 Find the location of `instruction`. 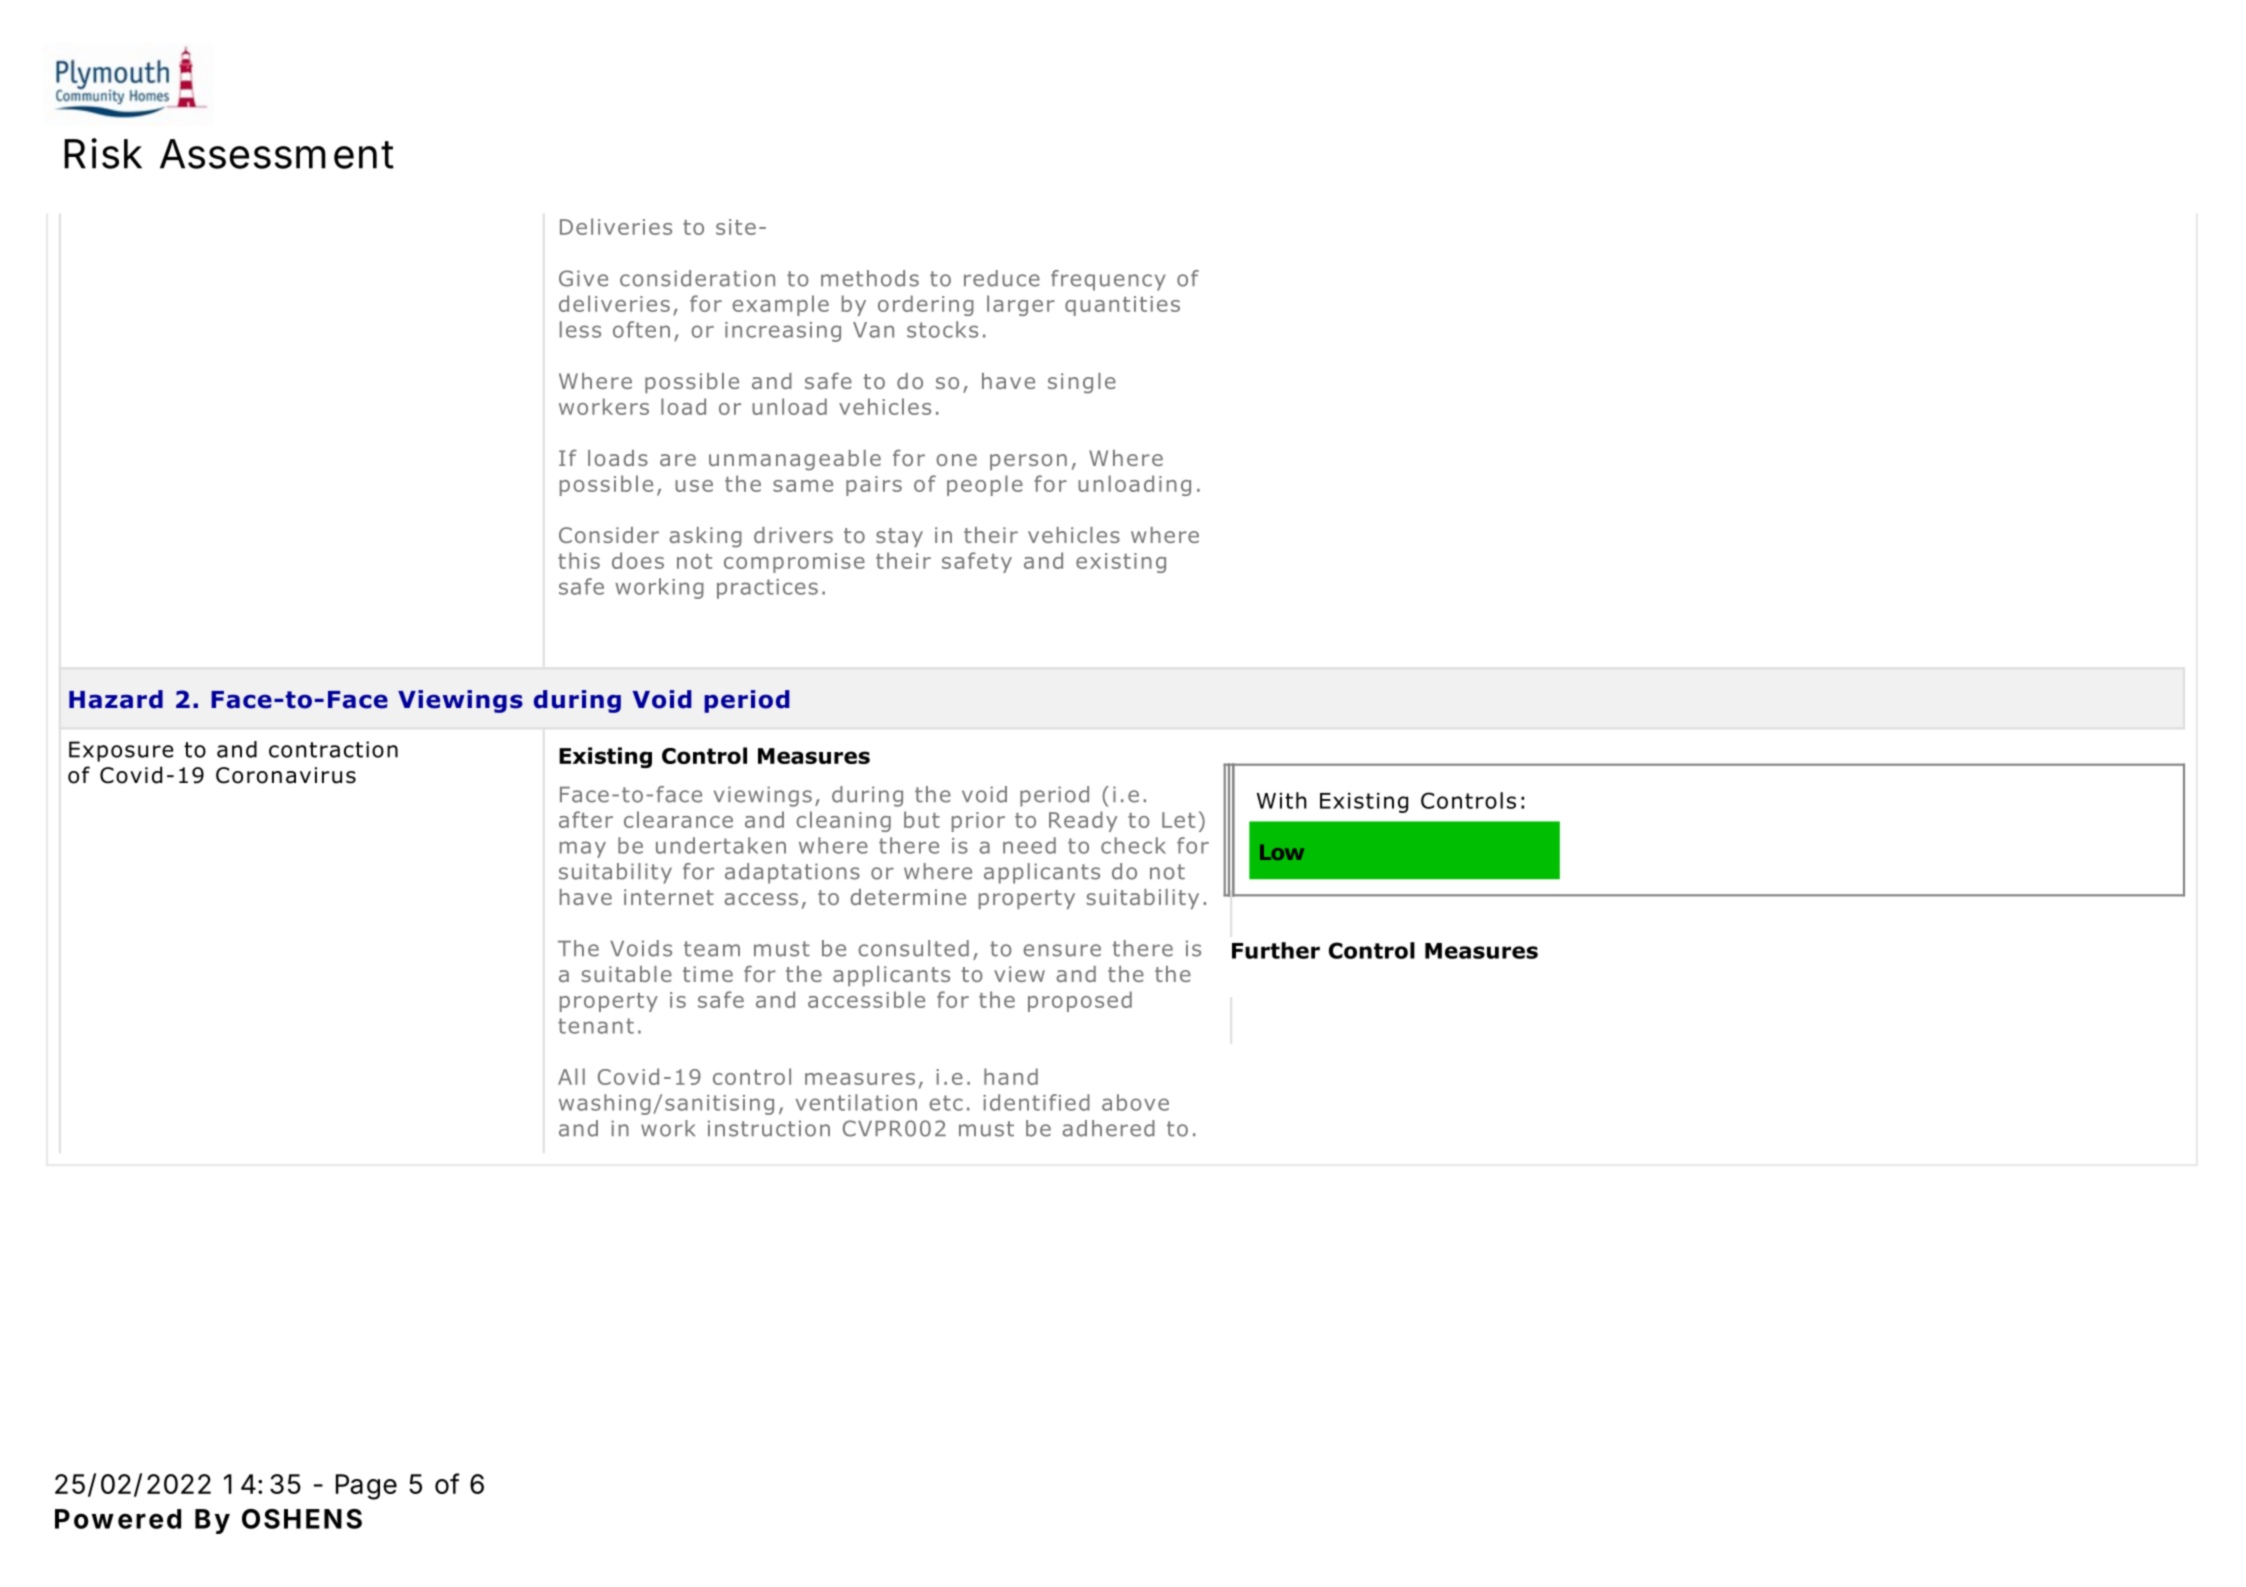

instruction is located at coordinates (769, 1128).
